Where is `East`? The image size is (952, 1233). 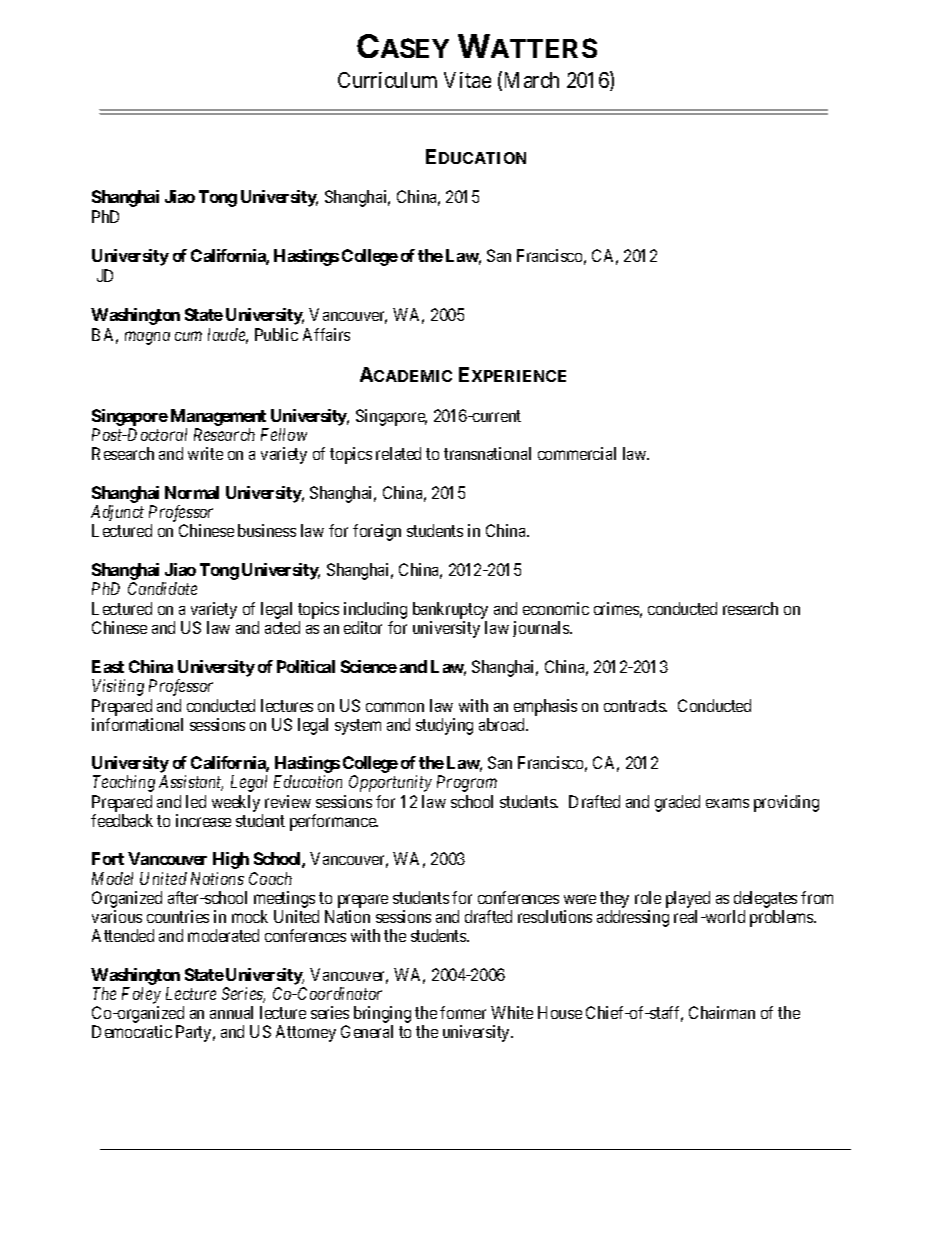 East is located at coordinates (108, 666).
